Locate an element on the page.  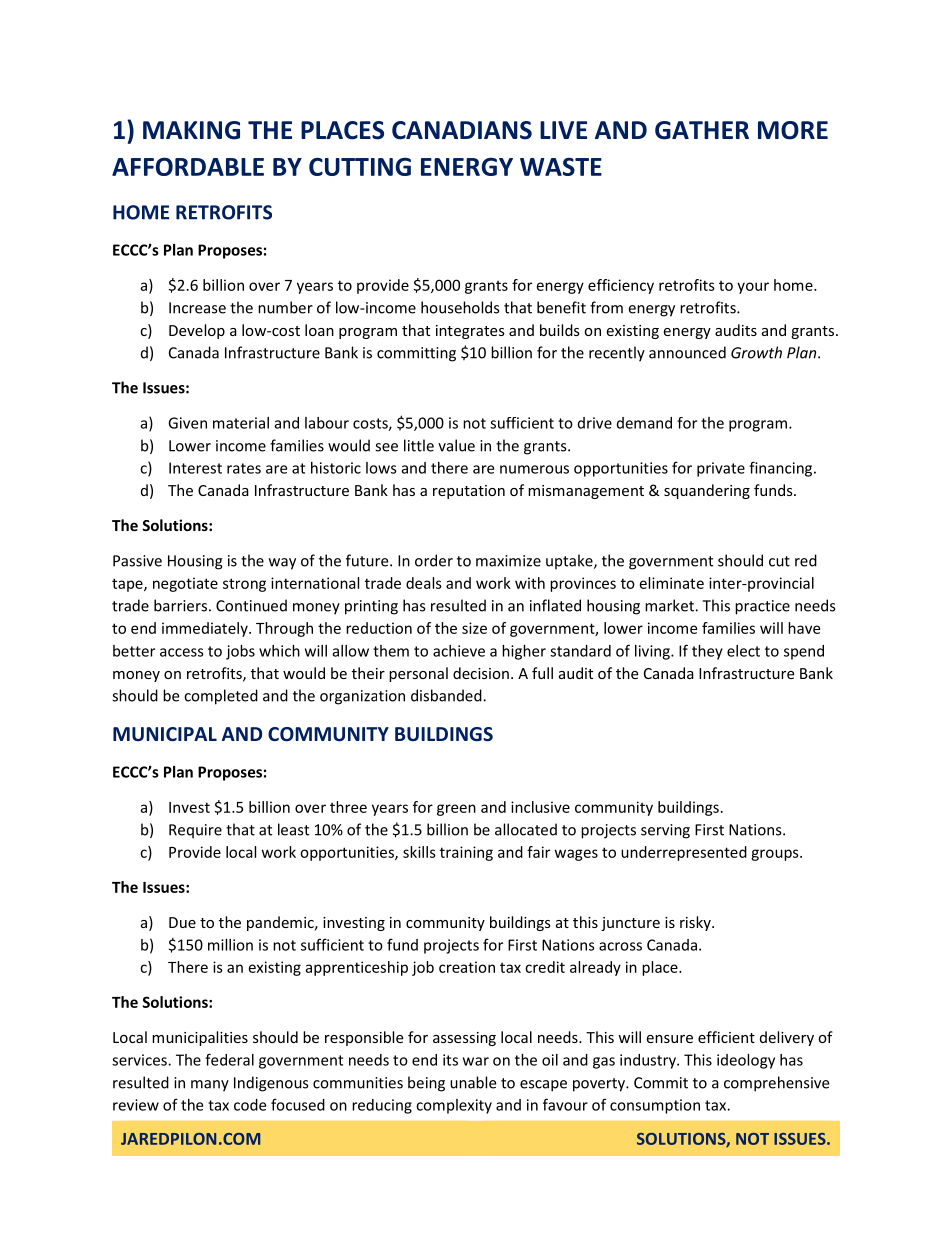
green is located at coordinates (456, 810).
